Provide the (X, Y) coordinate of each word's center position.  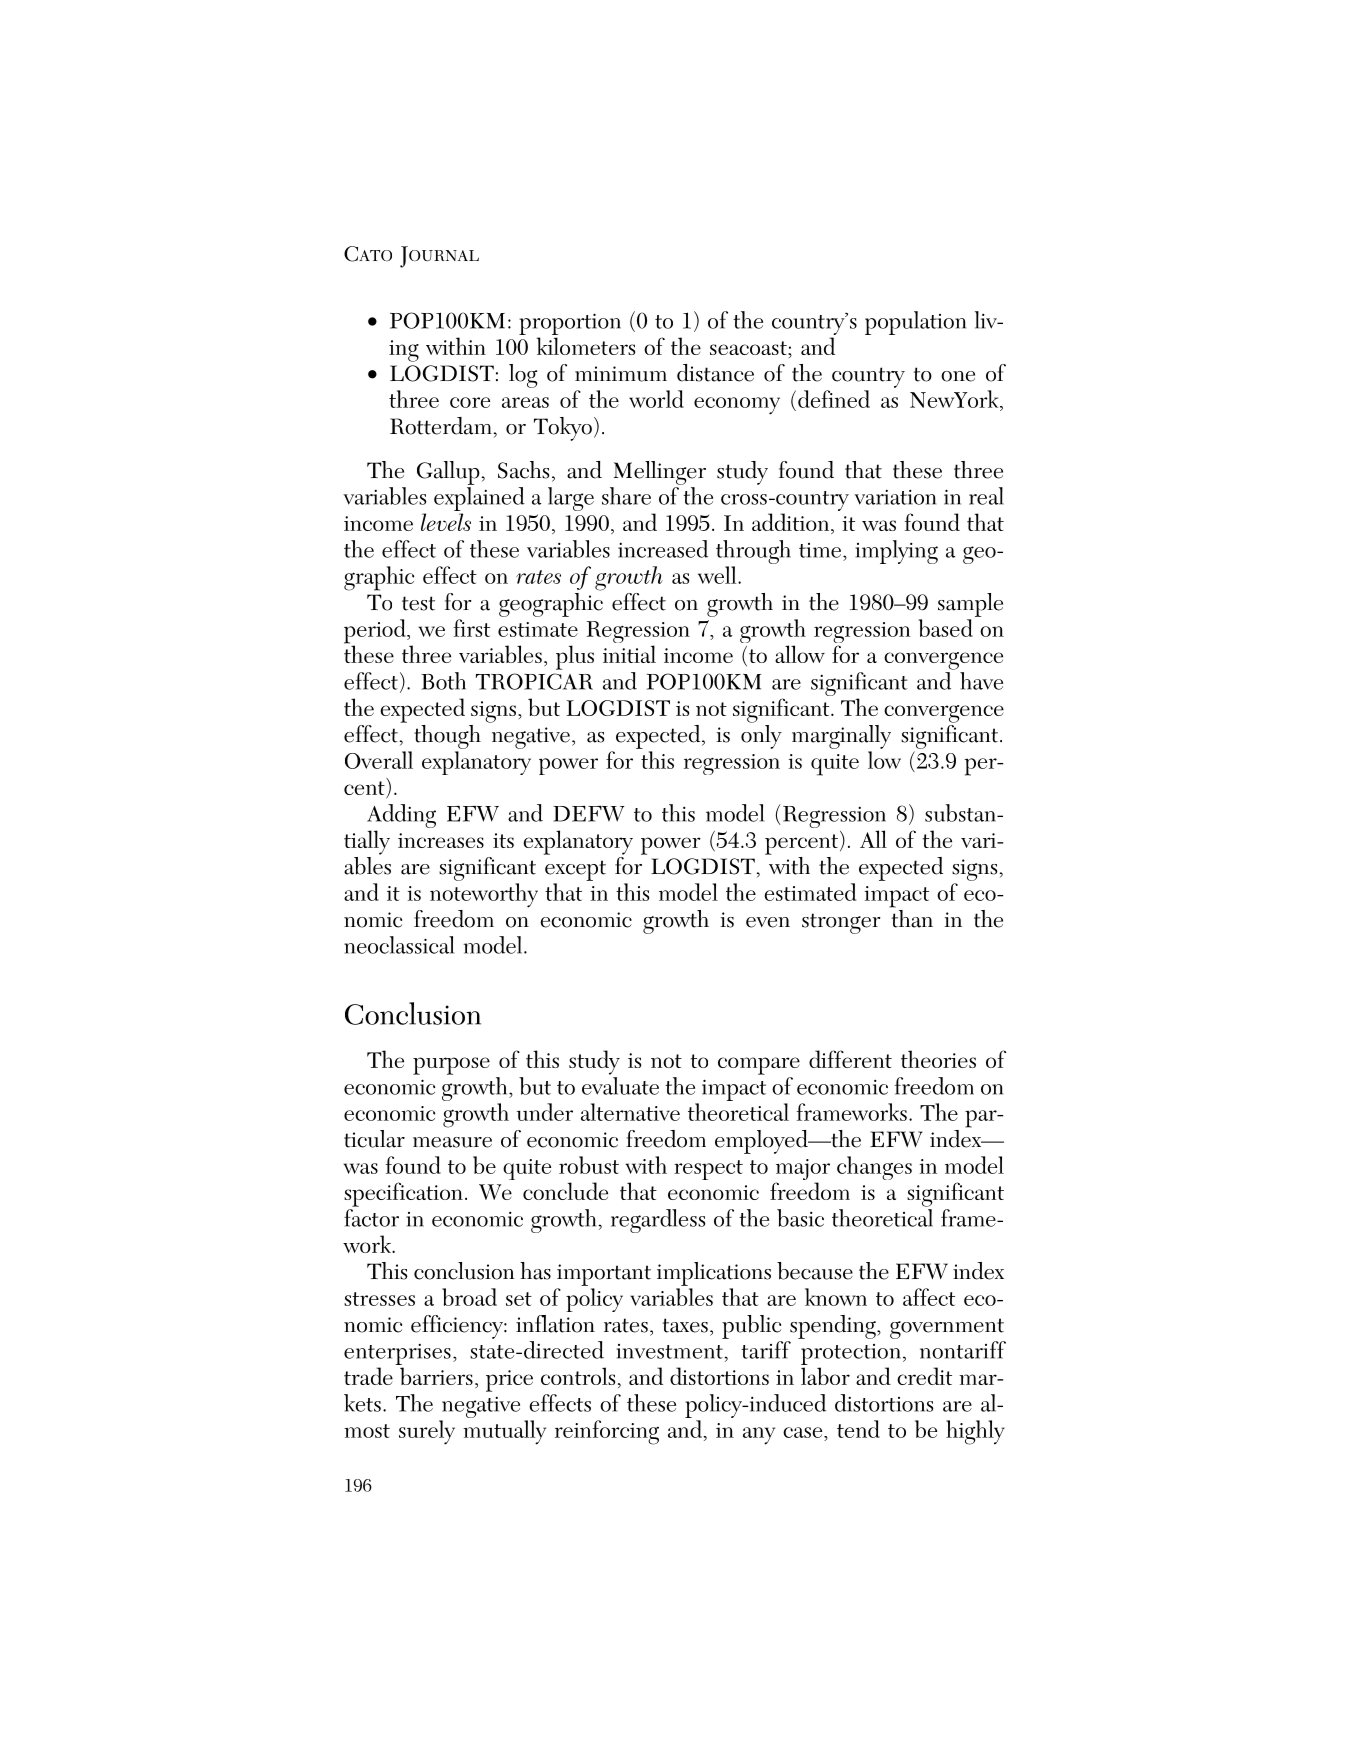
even (768, 922)
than (911, 917)
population (915, 323)
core (470, 402)
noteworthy (484, 895)
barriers (436, 1376)
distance (715, 373)
